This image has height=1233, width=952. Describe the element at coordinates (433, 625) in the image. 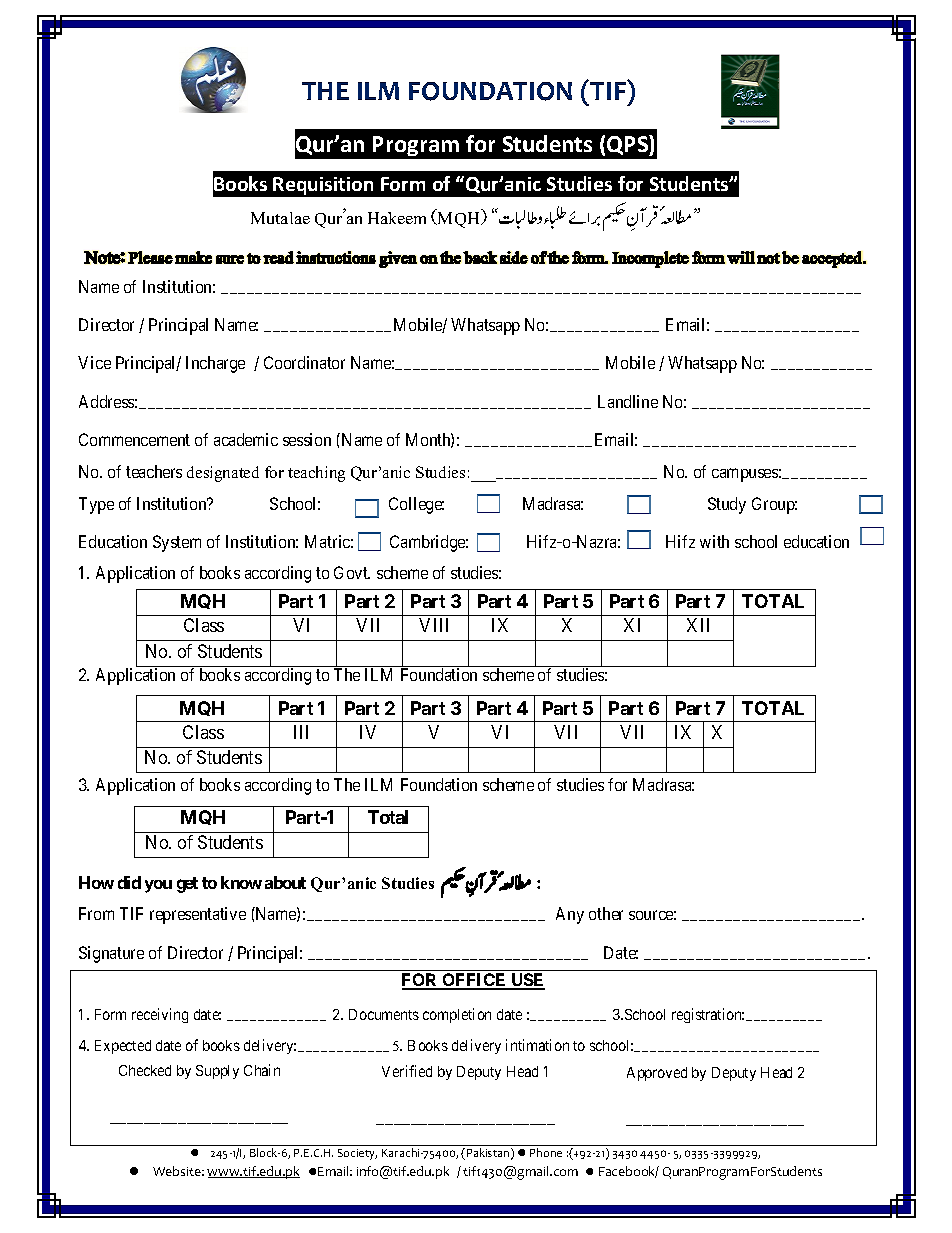

I see `VIII` at that location.
